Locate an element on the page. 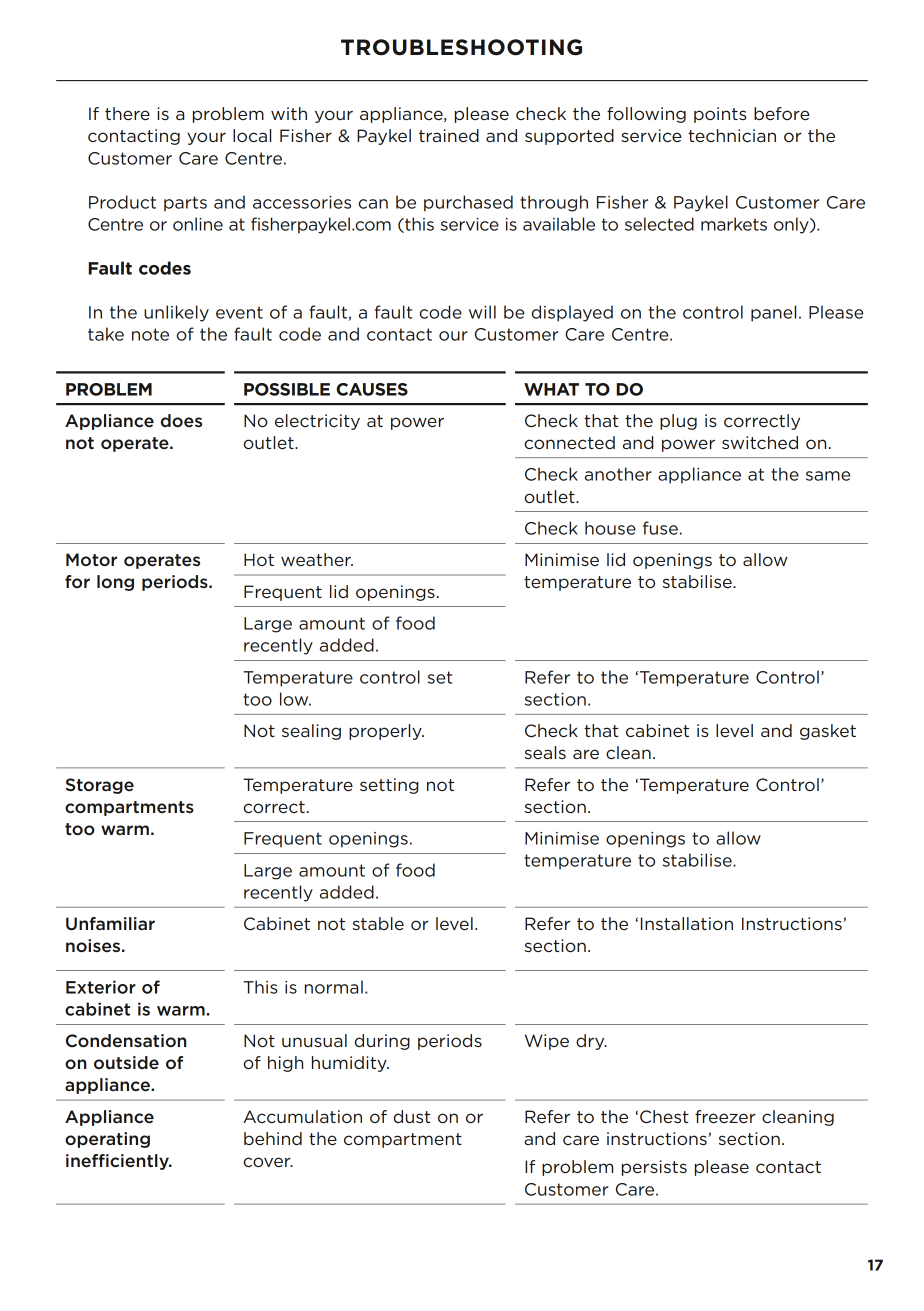 The height and width of the image is (1311, 924). stable is located at coordinates (378, 924).
